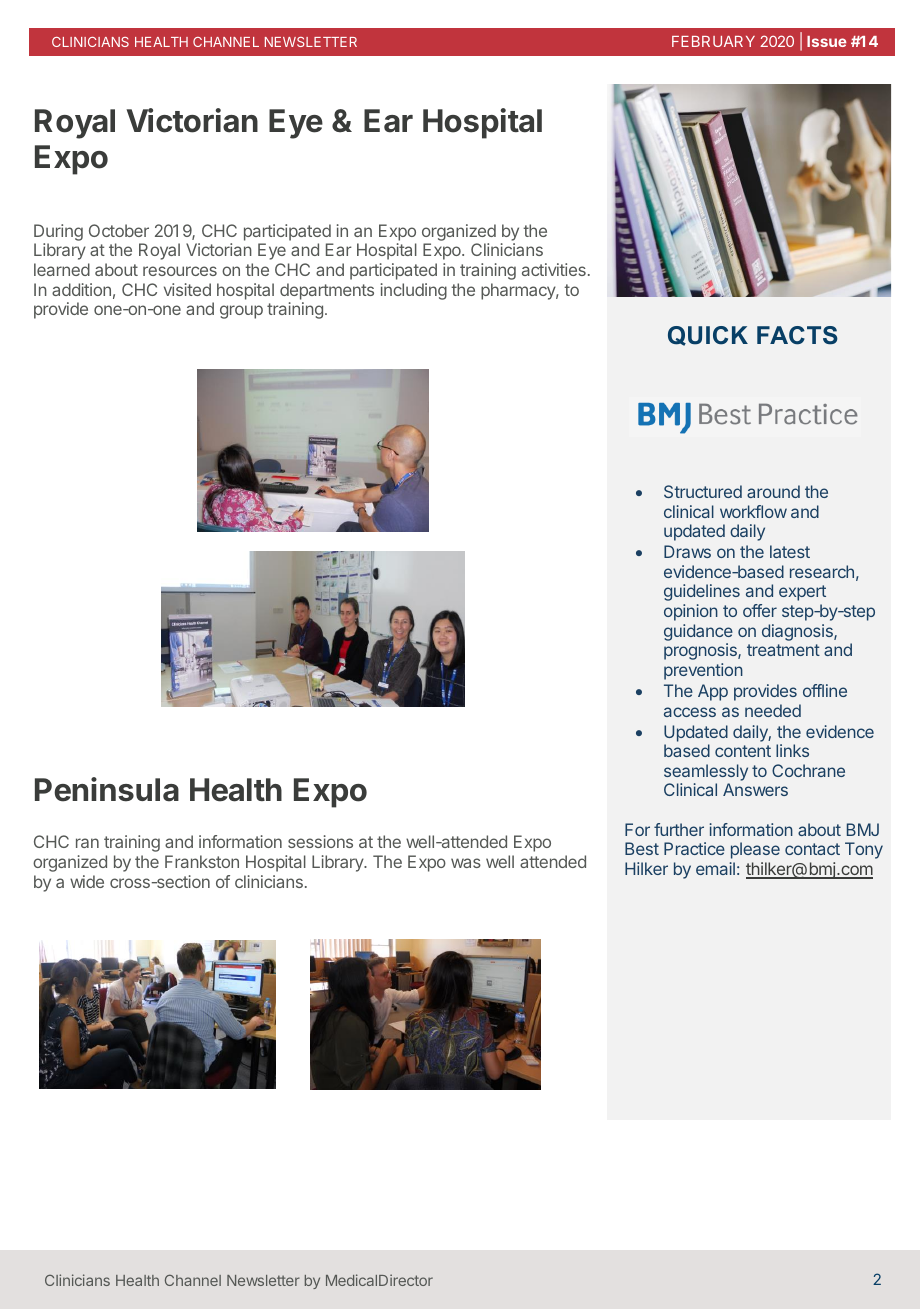 Image resolution: width=924 pixels, height=1309 pixels. What do you see at coordinates (703, 491) in the page?
I see `Structured` at bounding box center [703, 491].
